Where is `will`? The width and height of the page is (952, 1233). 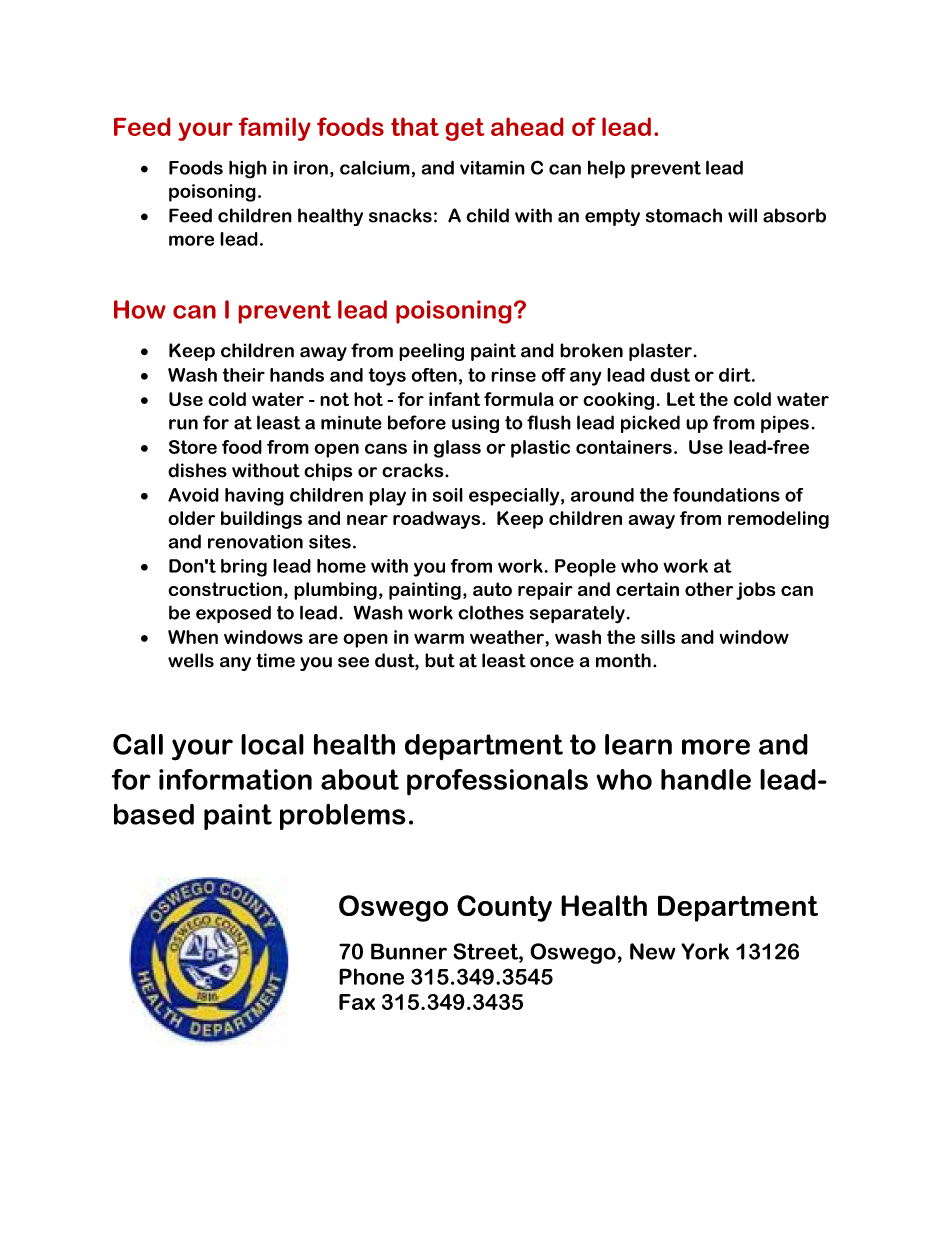 will is located at coordinates (742, 215).
